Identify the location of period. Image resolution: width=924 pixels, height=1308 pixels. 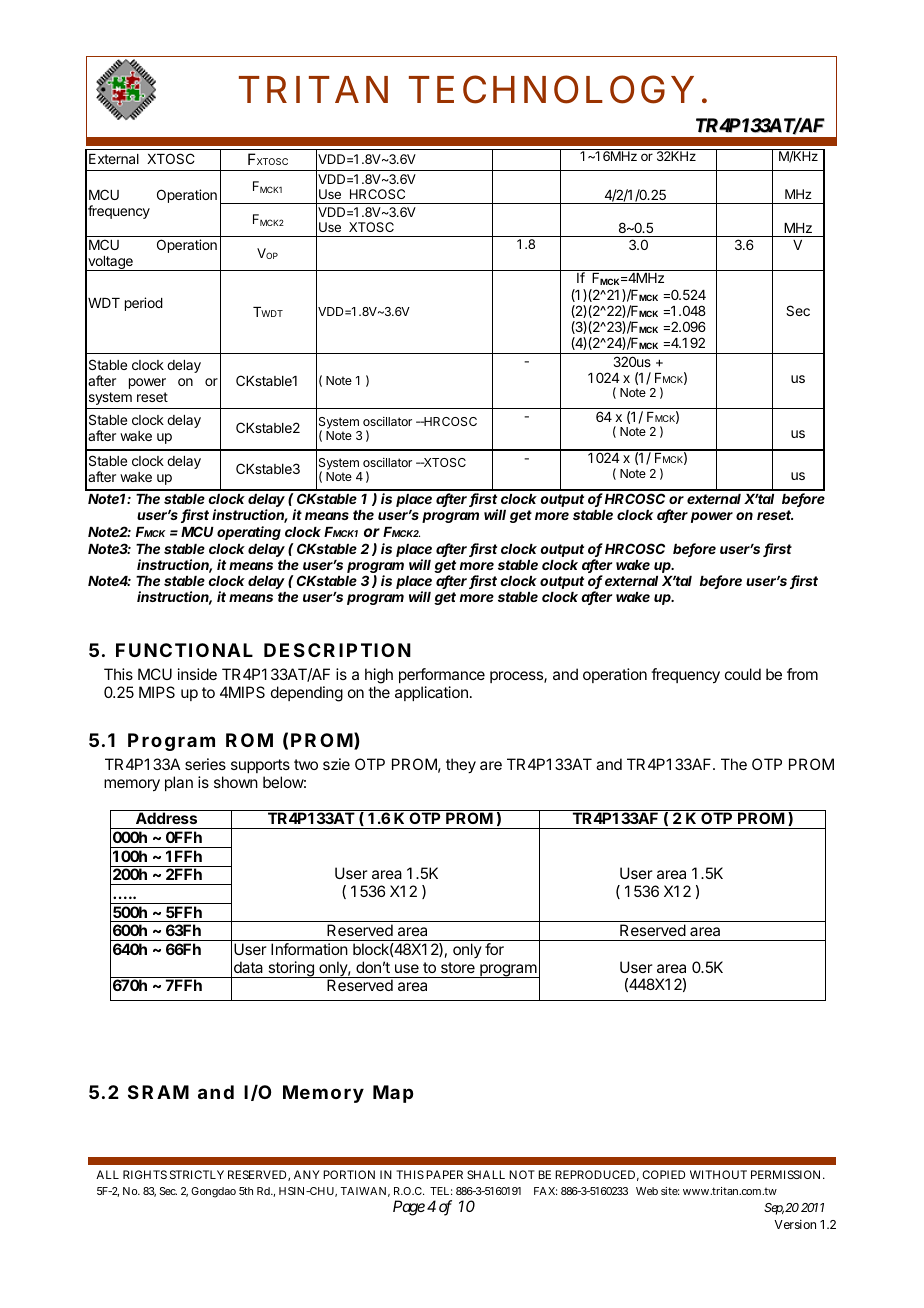
(144, 304).
